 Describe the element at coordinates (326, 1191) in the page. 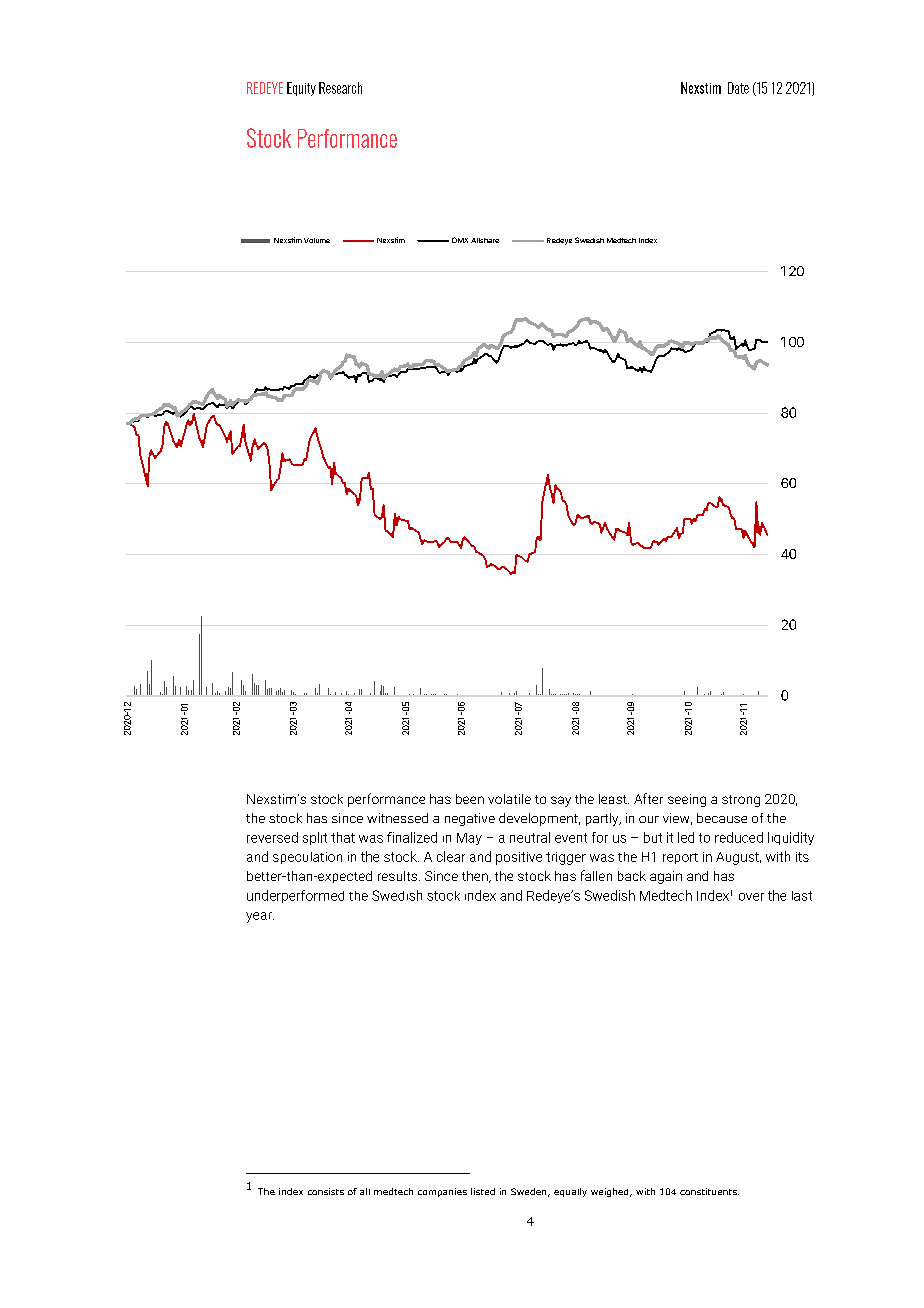

I see `consists` at that location.
